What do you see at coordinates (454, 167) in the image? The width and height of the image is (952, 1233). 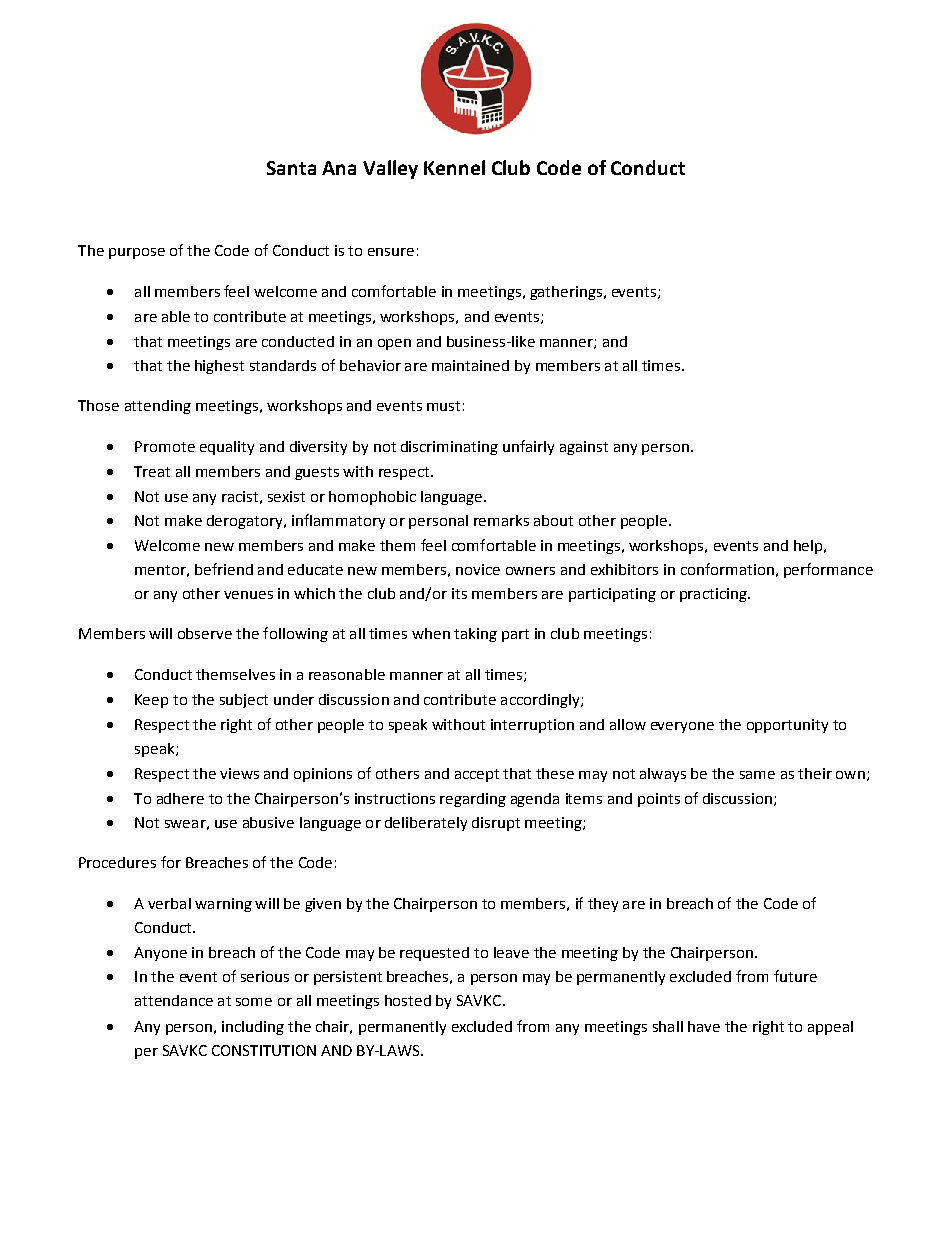 I see `Kennel` at bounding box center [454, 167].
